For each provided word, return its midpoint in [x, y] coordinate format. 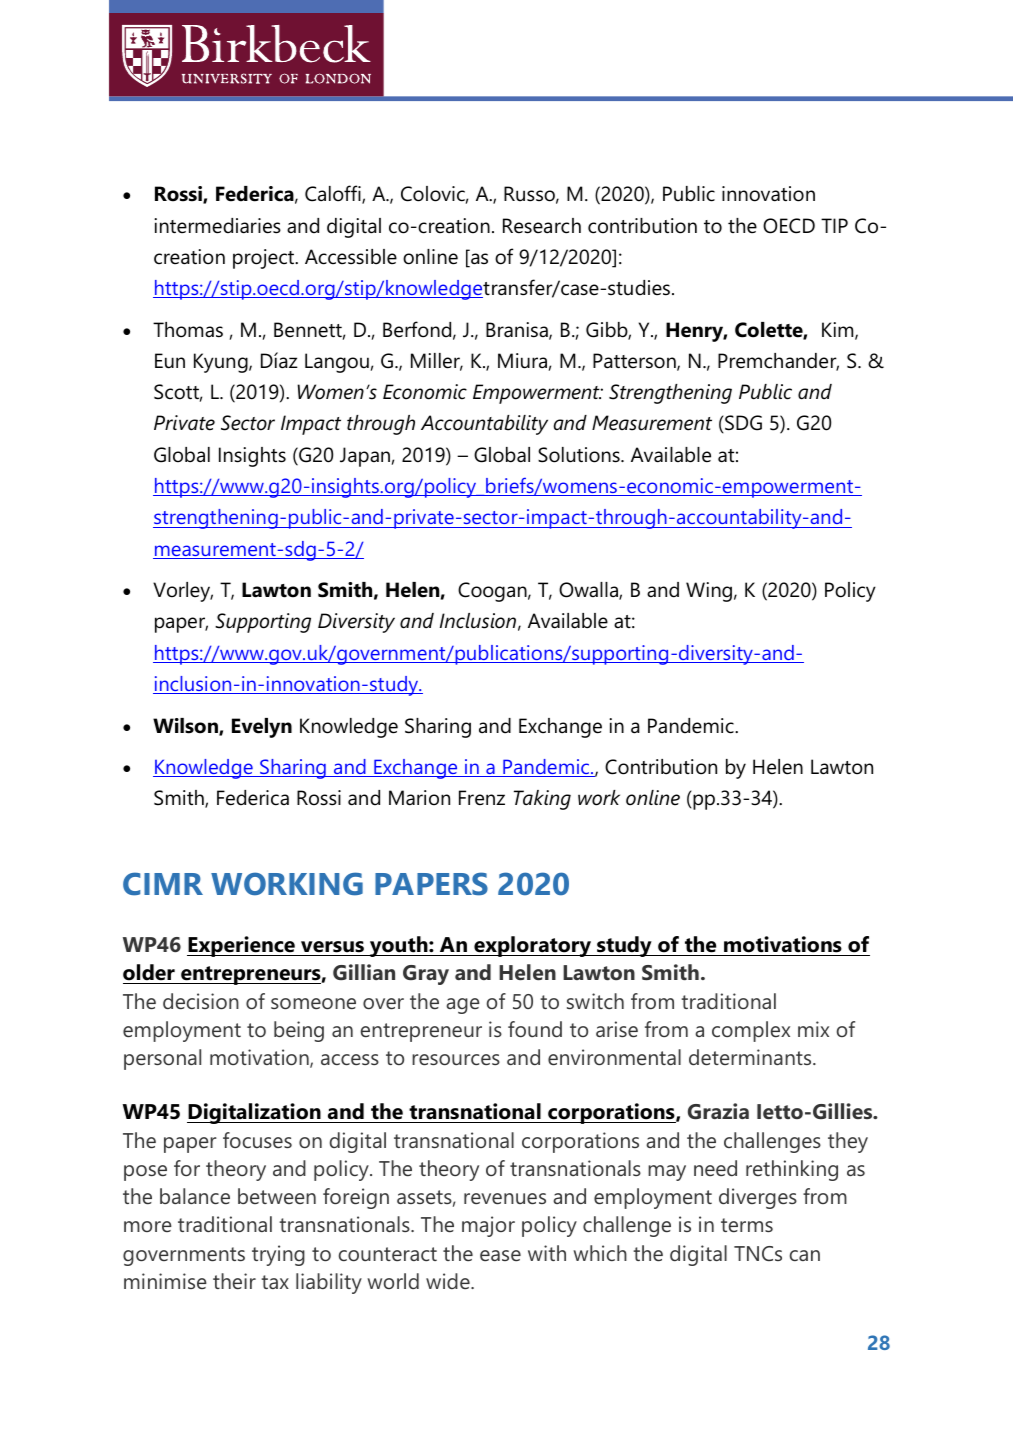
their [234, 1281]
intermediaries [217, 226]
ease [500, 1255]
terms [747, 1225]
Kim [839, 331]
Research [542, 226]
